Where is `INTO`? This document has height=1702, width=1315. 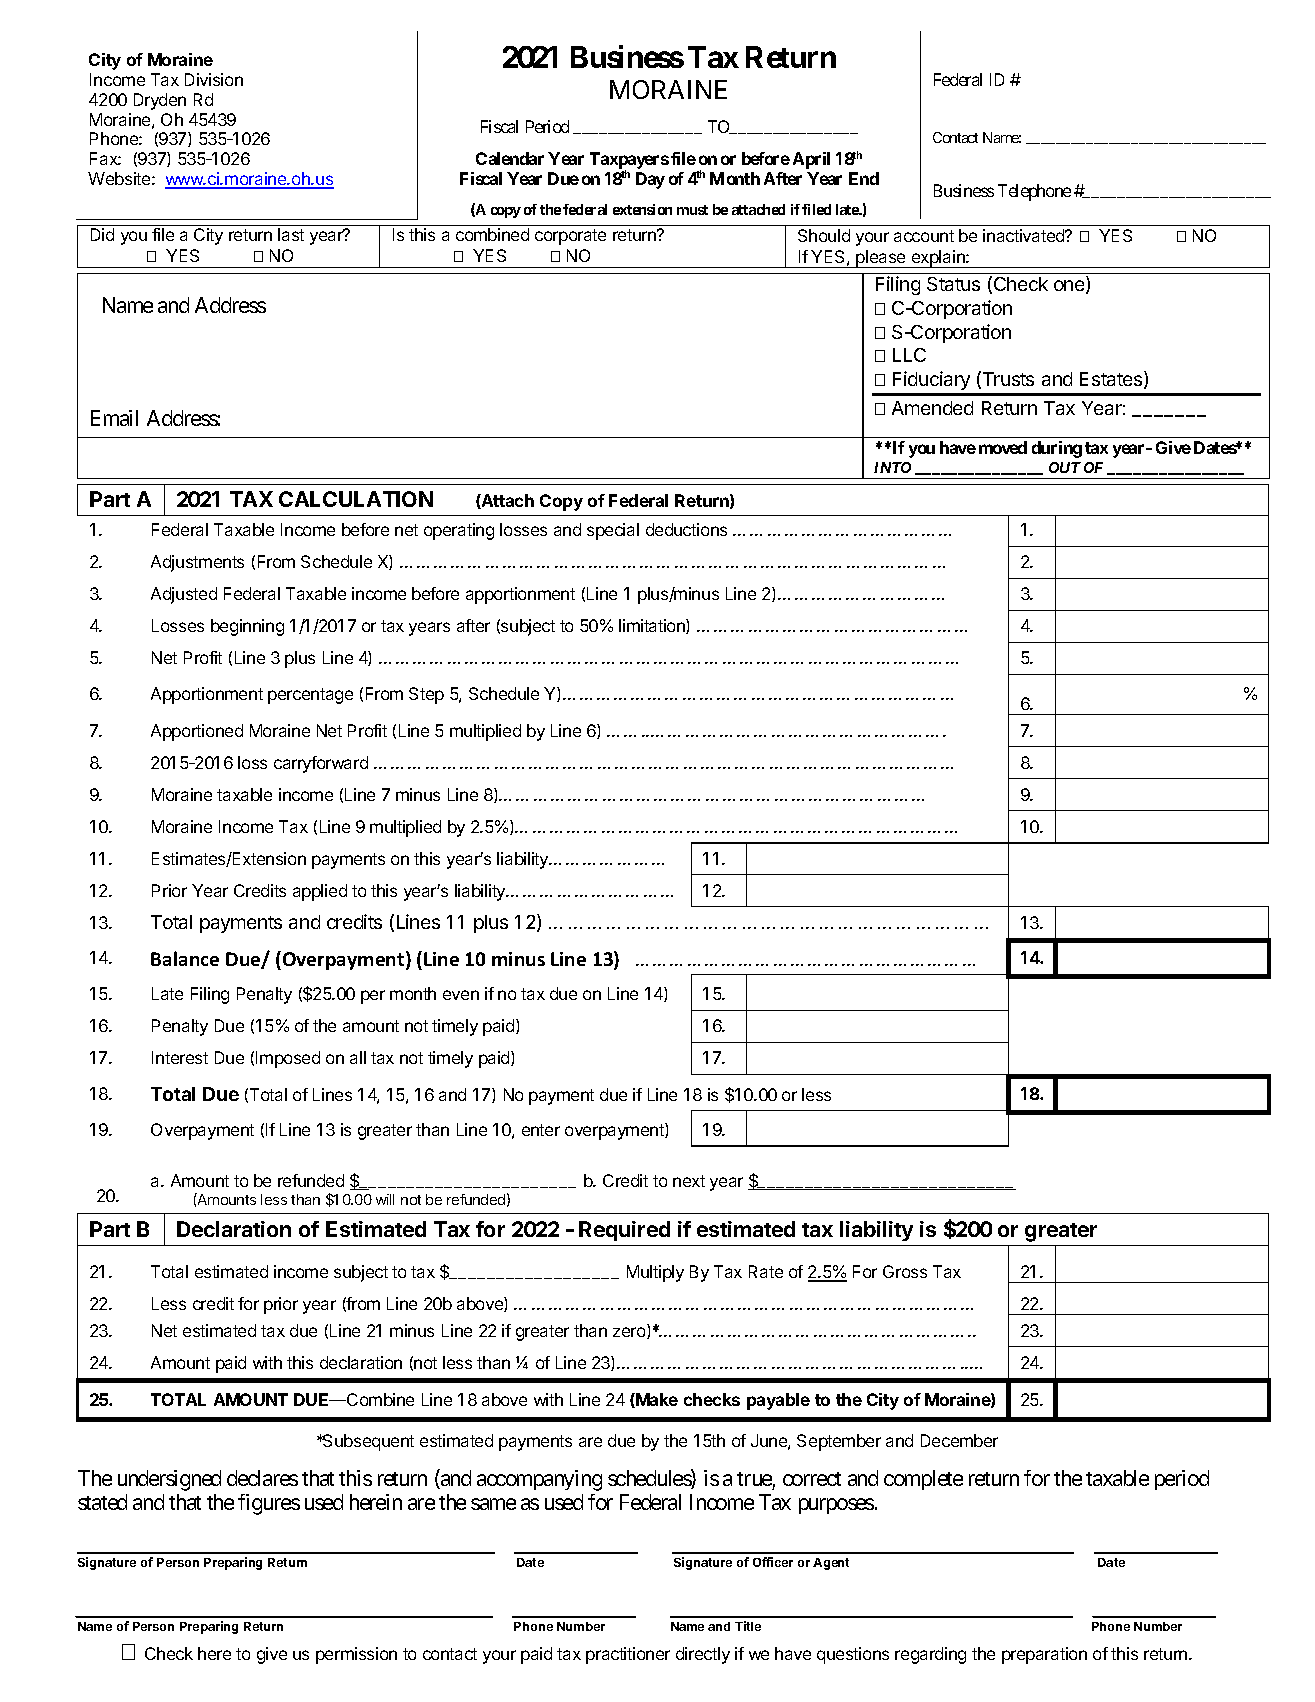 INTO is located at coordinates (892, 467).
